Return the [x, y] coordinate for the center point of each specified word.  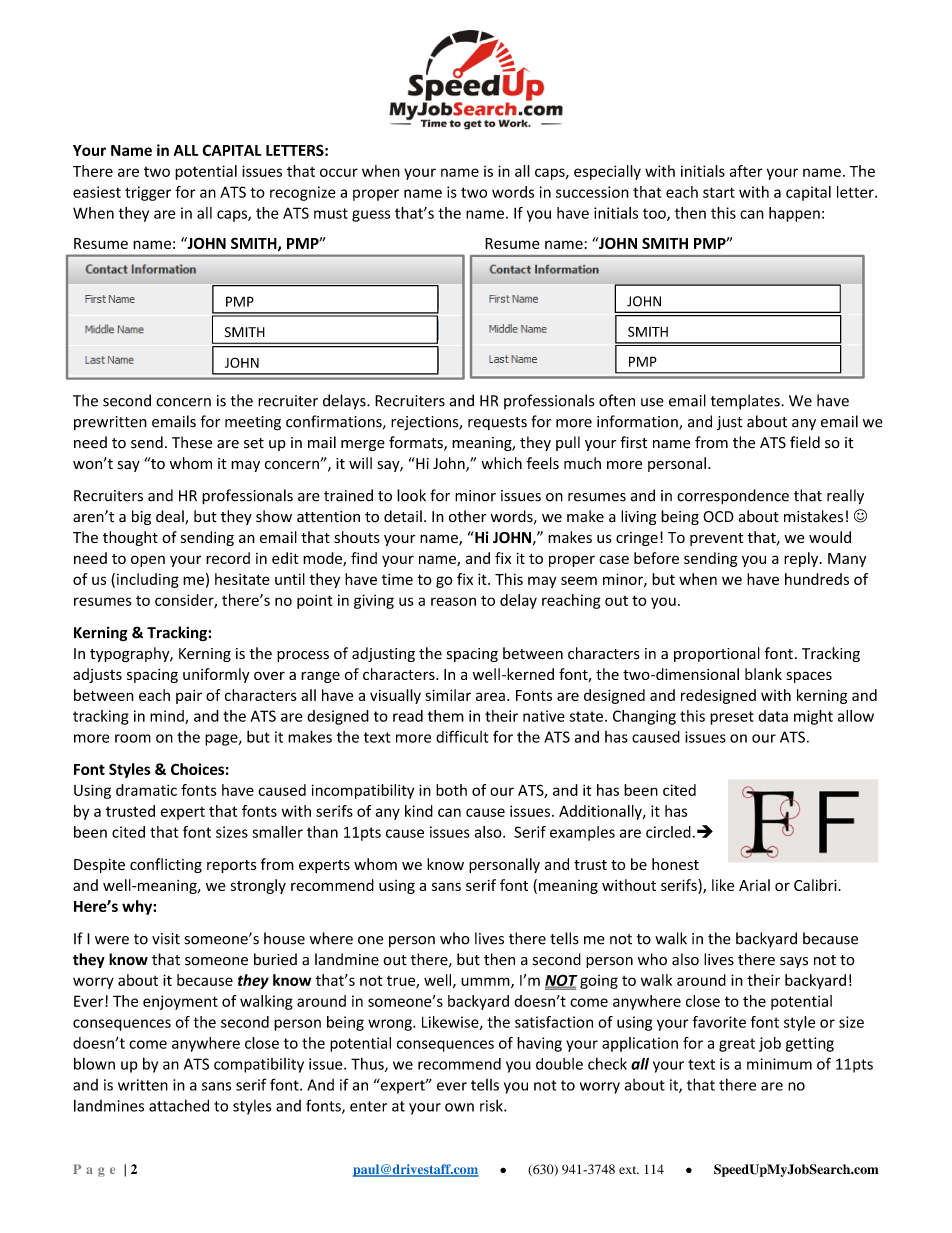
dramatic [146, 790]
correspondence [733, 496]
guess [371, 216]
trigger [148, 193]
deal [171, 517]
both [451, 790]
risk [492, 1105]
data [773, 716]
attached [179, 1105]
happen [794, 214]
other [468, 516]
